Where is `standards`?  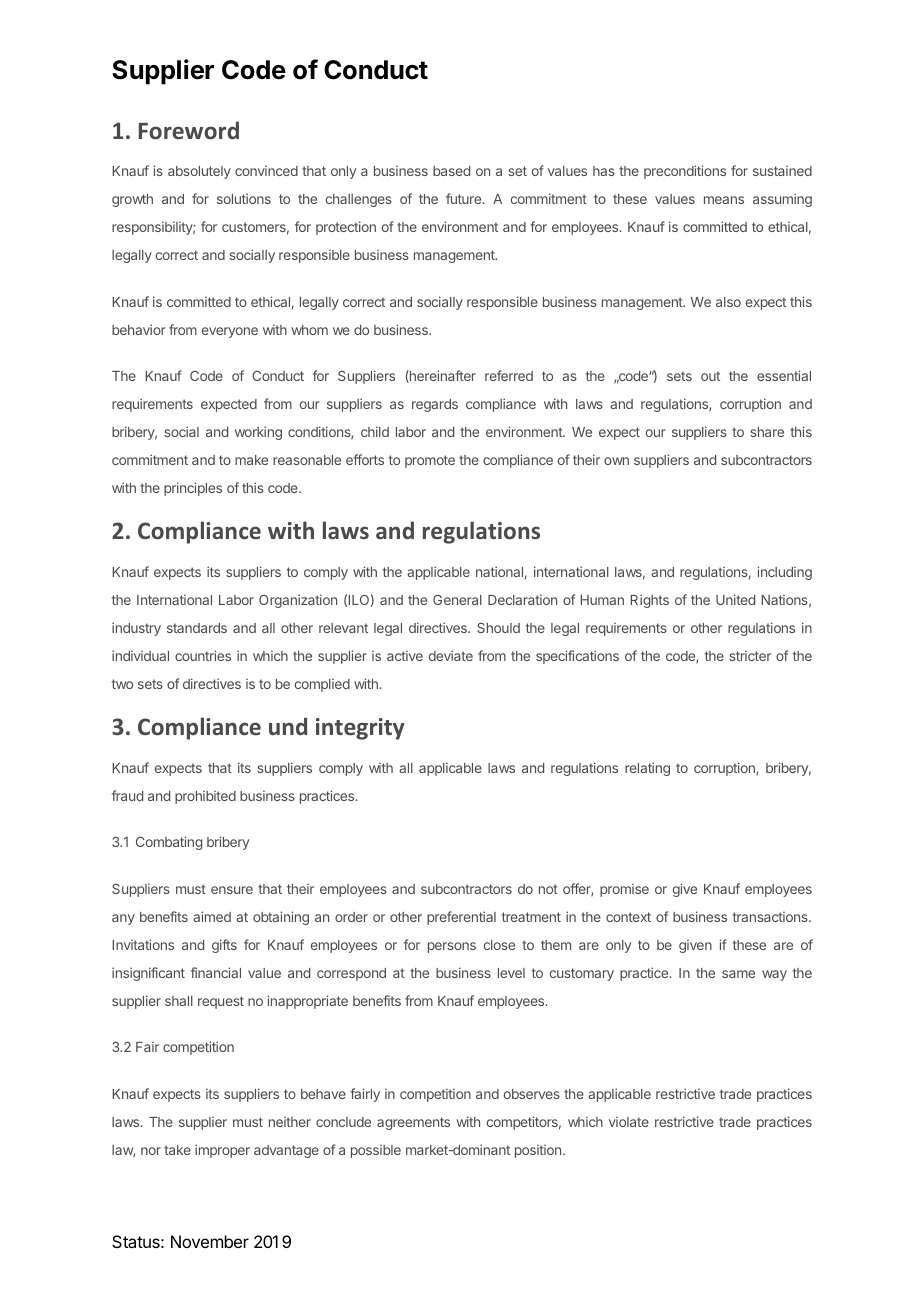 standards is located at coordinates (197, 628).
